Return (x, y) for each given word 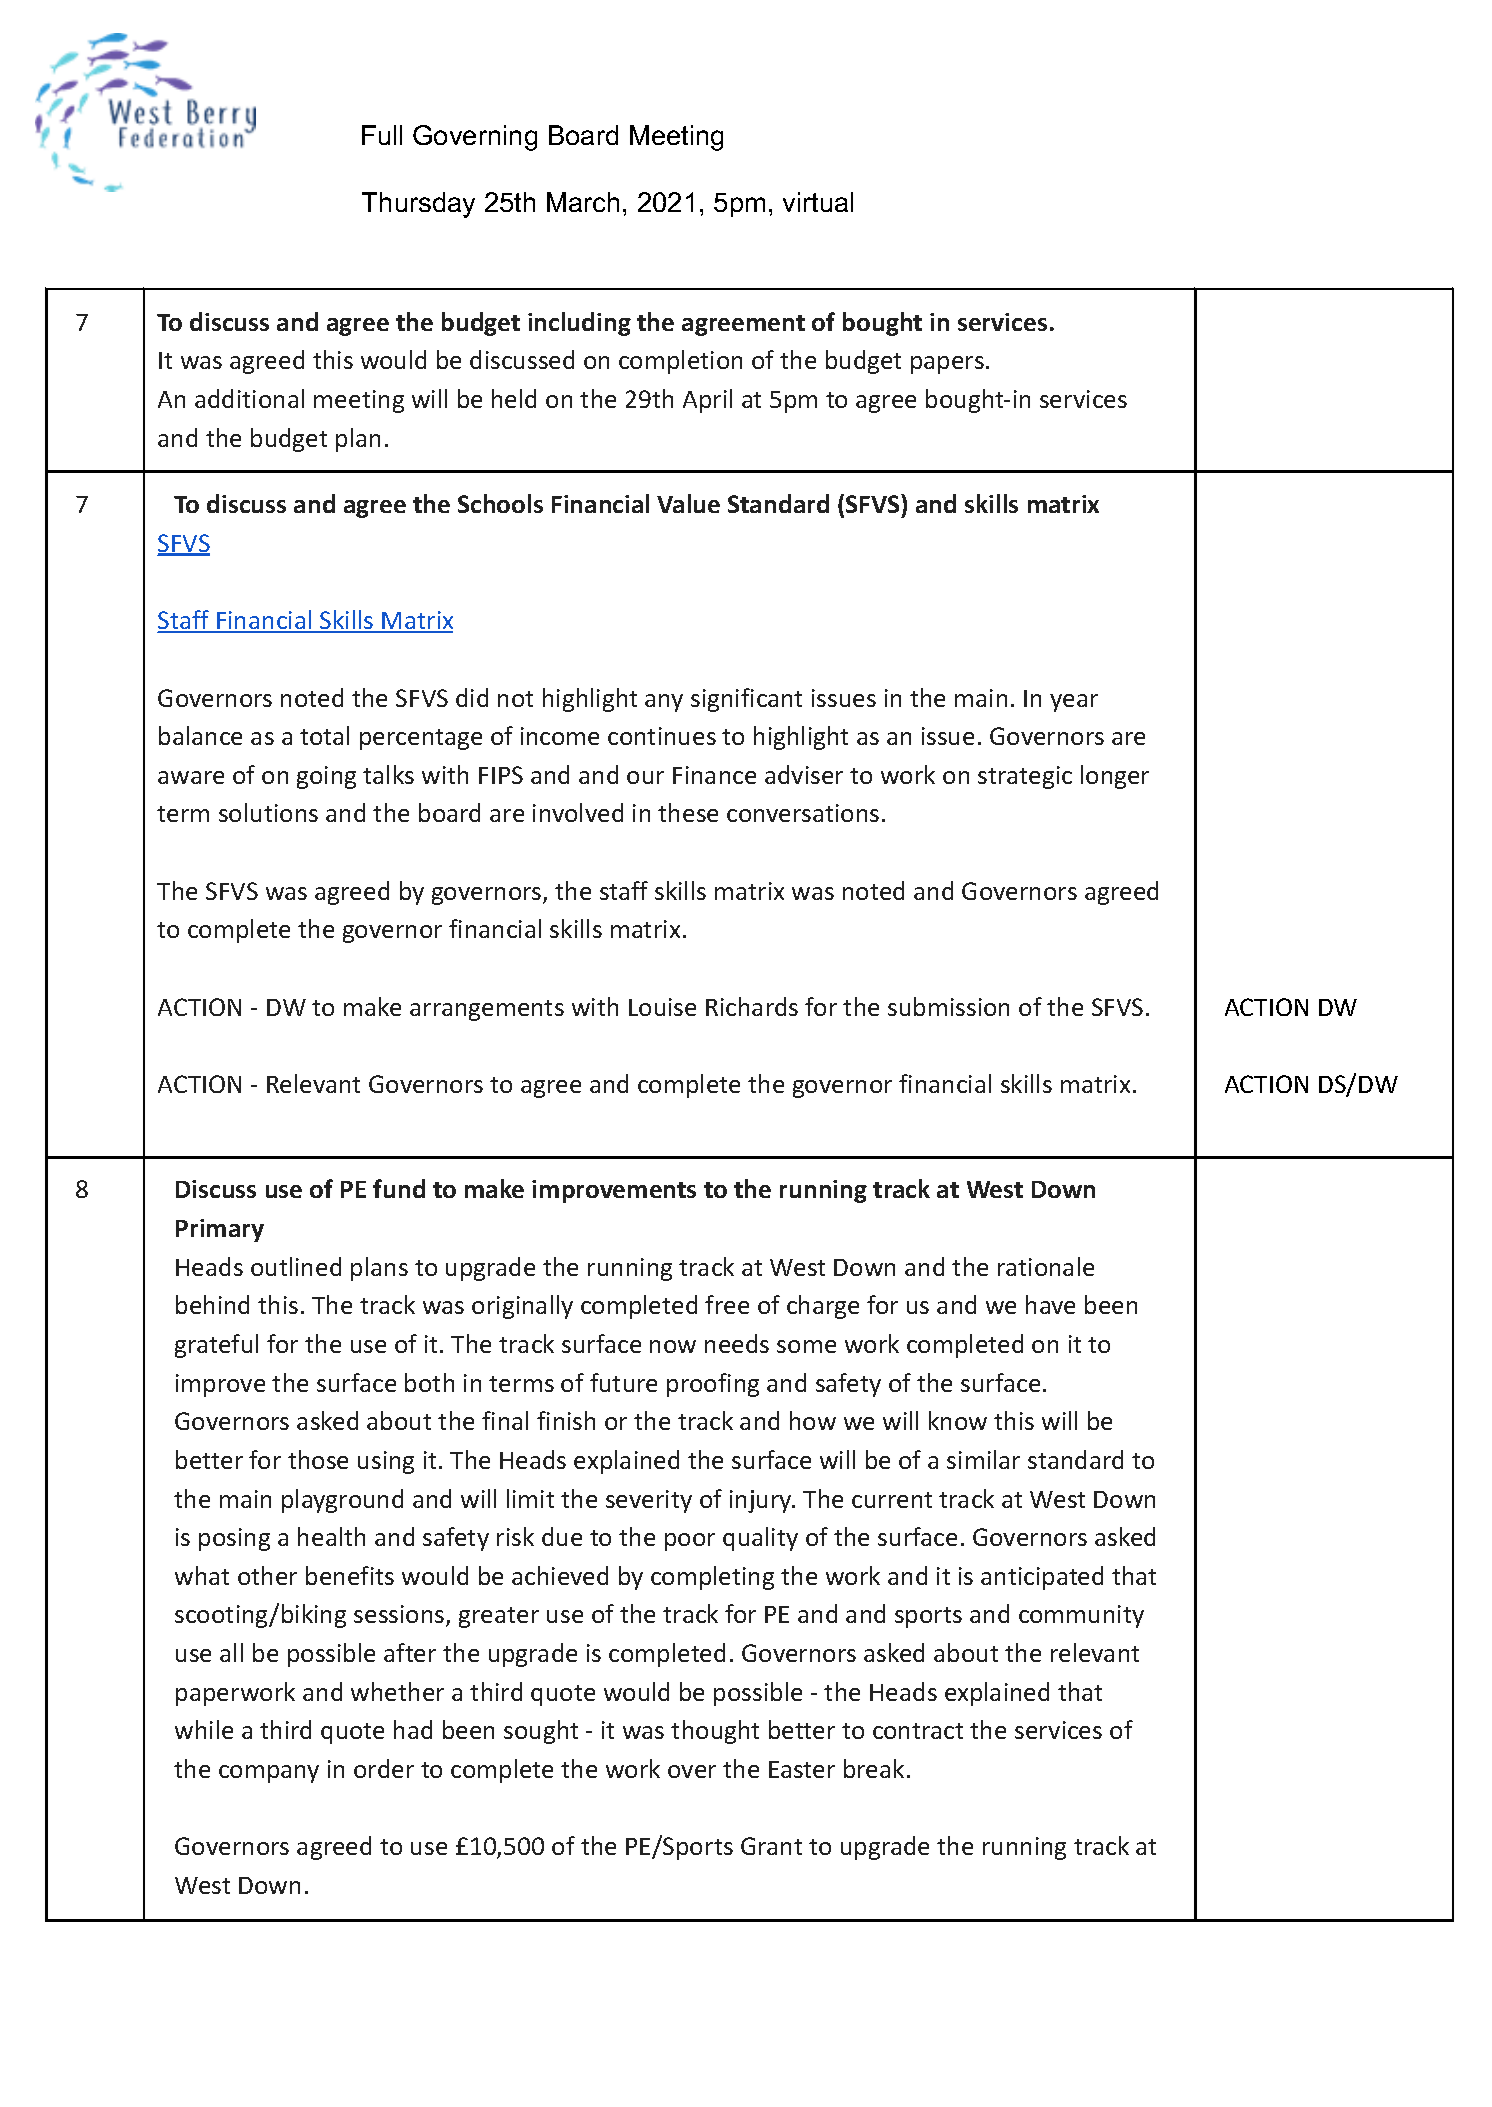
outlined (296, 1266)
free (727, 1304)
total (324, 735)
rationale (1046, 1266)
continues (662, 736)
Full (382, 135)
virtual (818, 202)
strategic (1025, 777)
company (269, 1774)
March (583, 202)
